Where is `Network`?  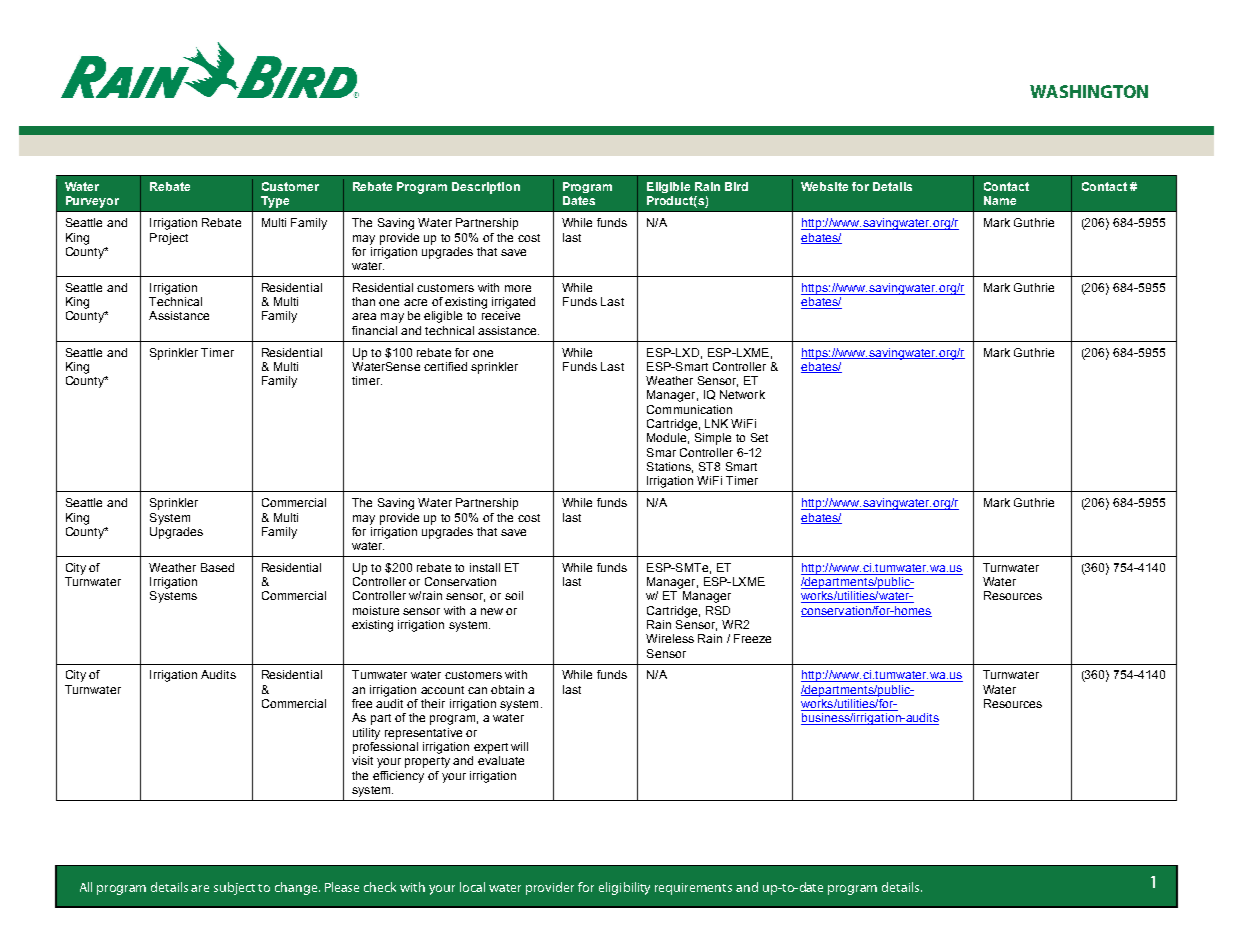 Network is located at coordinates (742, 394).
